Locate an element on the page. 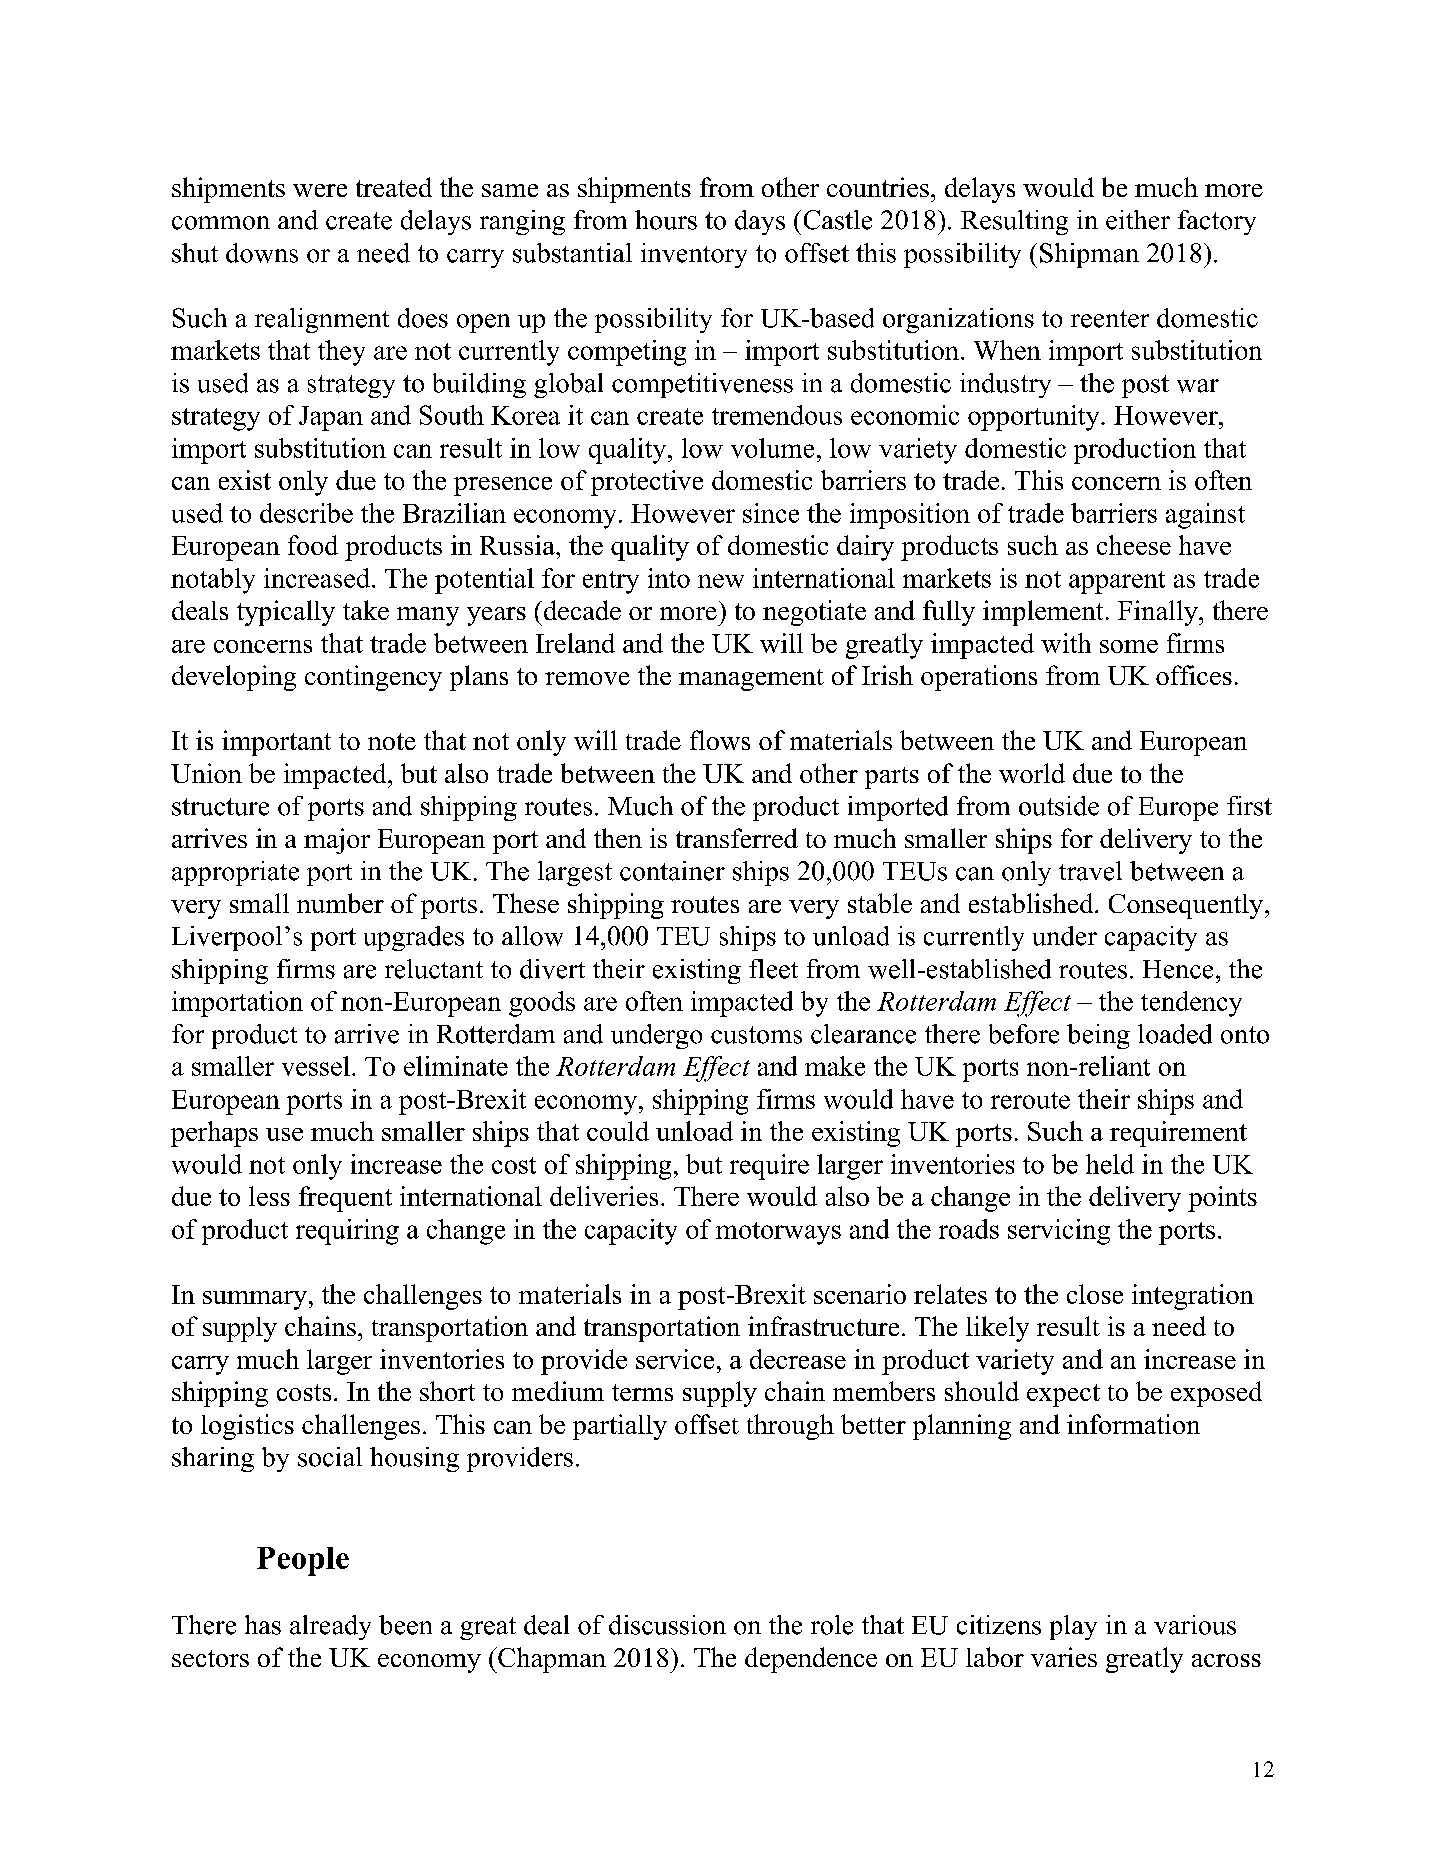 Image resolution: width=1444 pixels, height=1868 pixels. motorways is located at coordinates (778, 1233).
